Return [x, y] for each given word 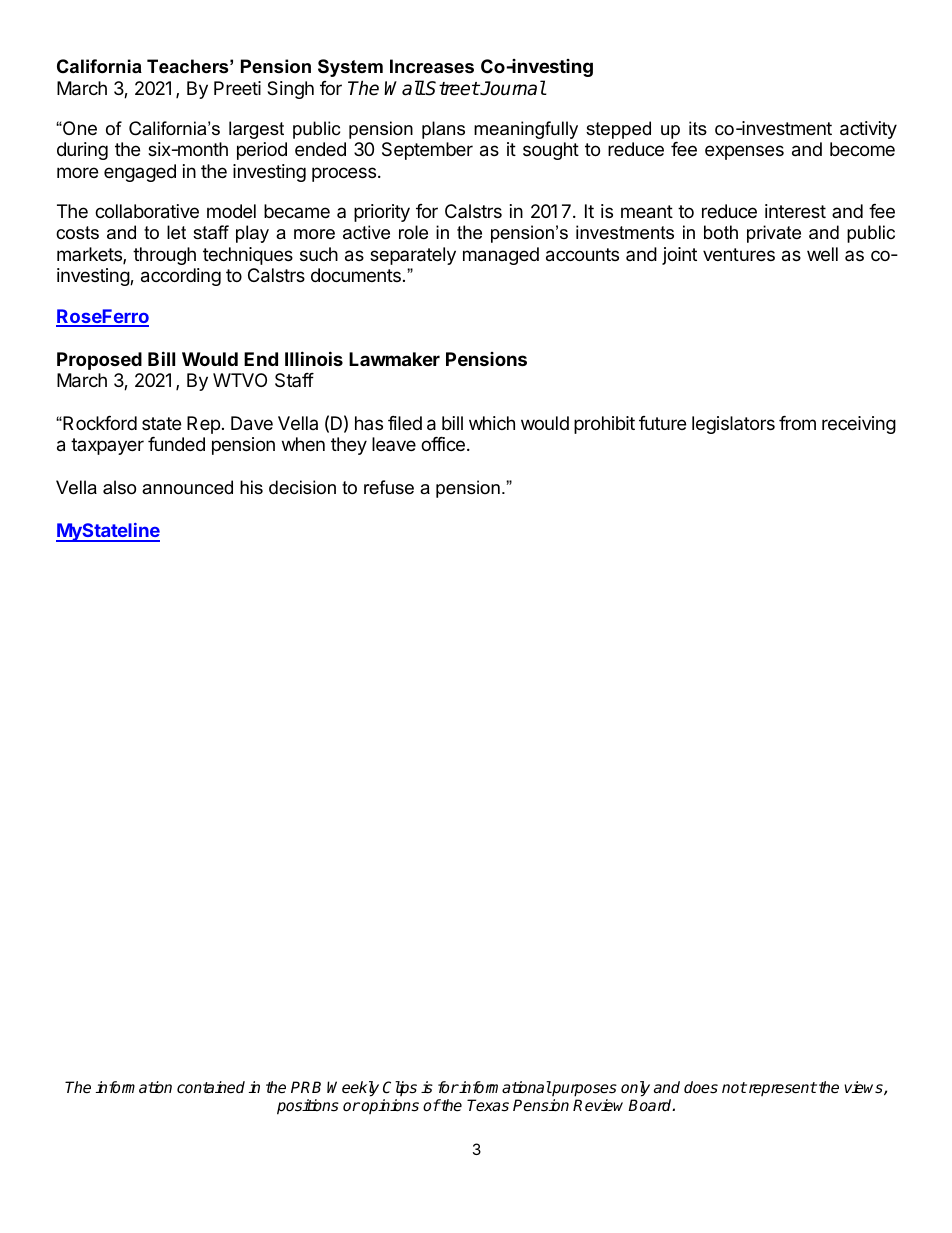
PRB [306, 1087]
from [797, 423]
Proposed [99, 361]
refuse [389, 487]
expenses [744, 152]
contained [211, 1087]
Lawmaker [394, 359]
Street [452, 88]
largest [256, 130]
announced [187, 487]
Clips [400, 1088]
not [734, 1087]
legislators [733, 425]
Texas [488, 1105]
